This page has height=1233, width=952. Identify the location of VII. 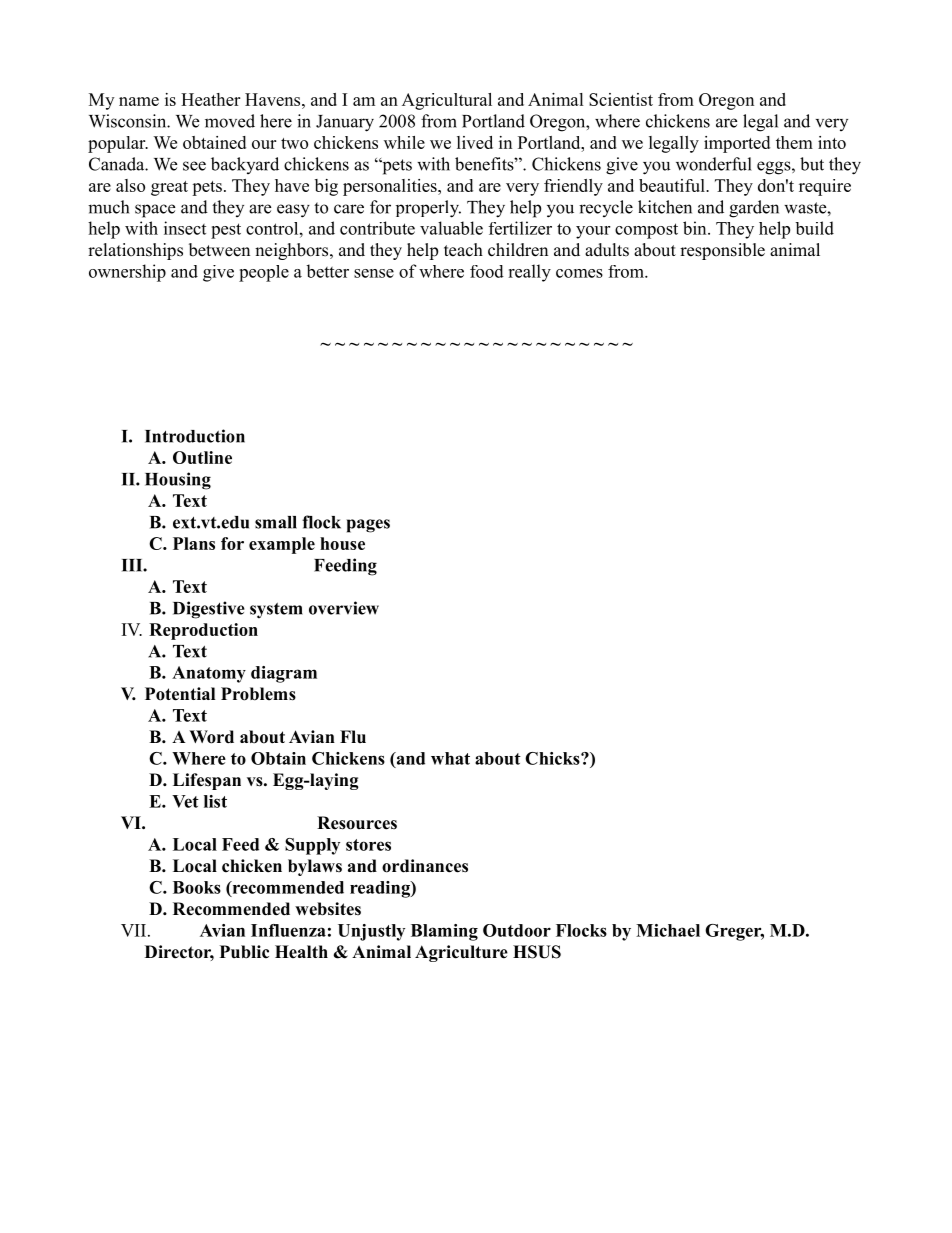
(135, 930).
